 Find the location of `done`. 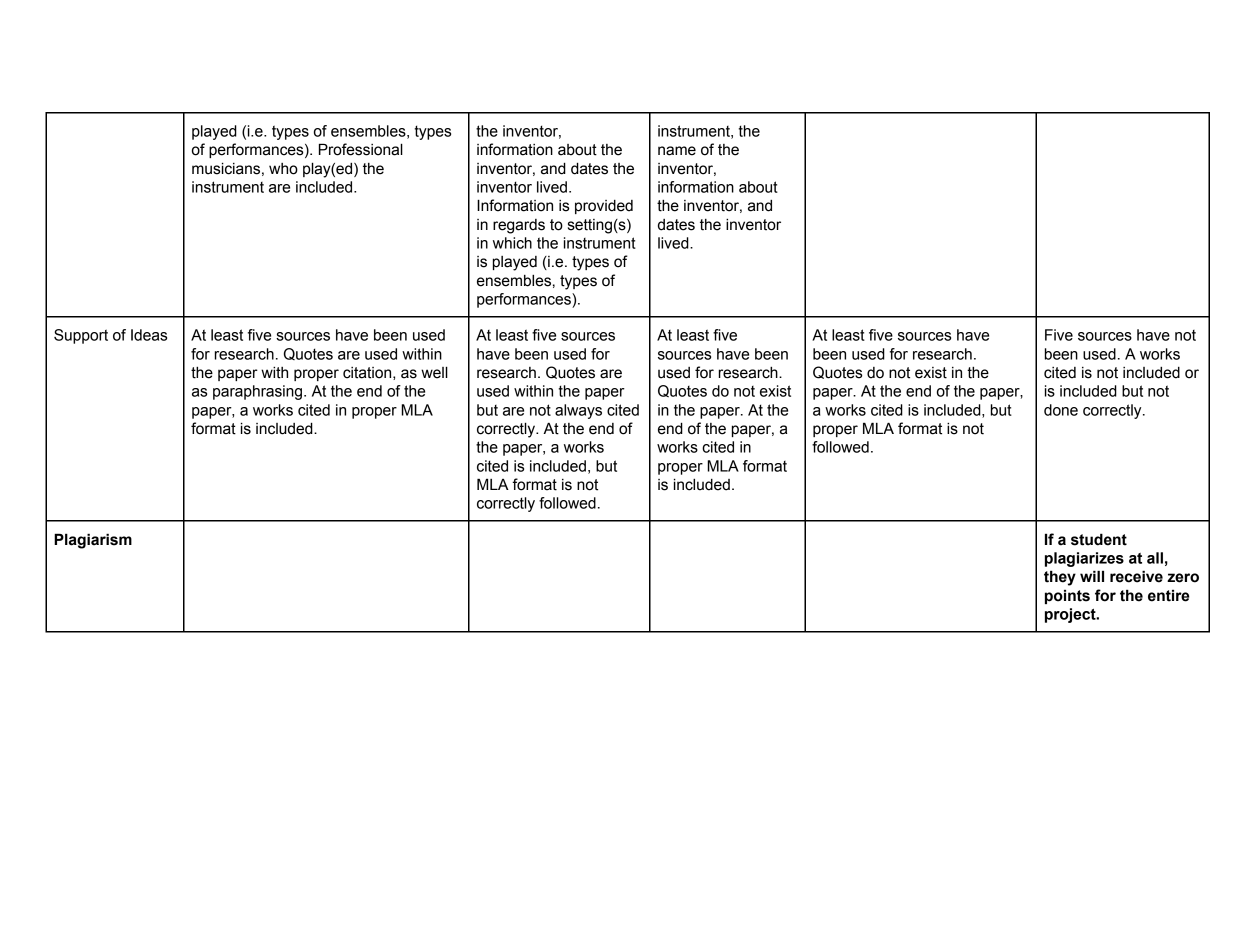

done is located at coordinates (1061, 410).
